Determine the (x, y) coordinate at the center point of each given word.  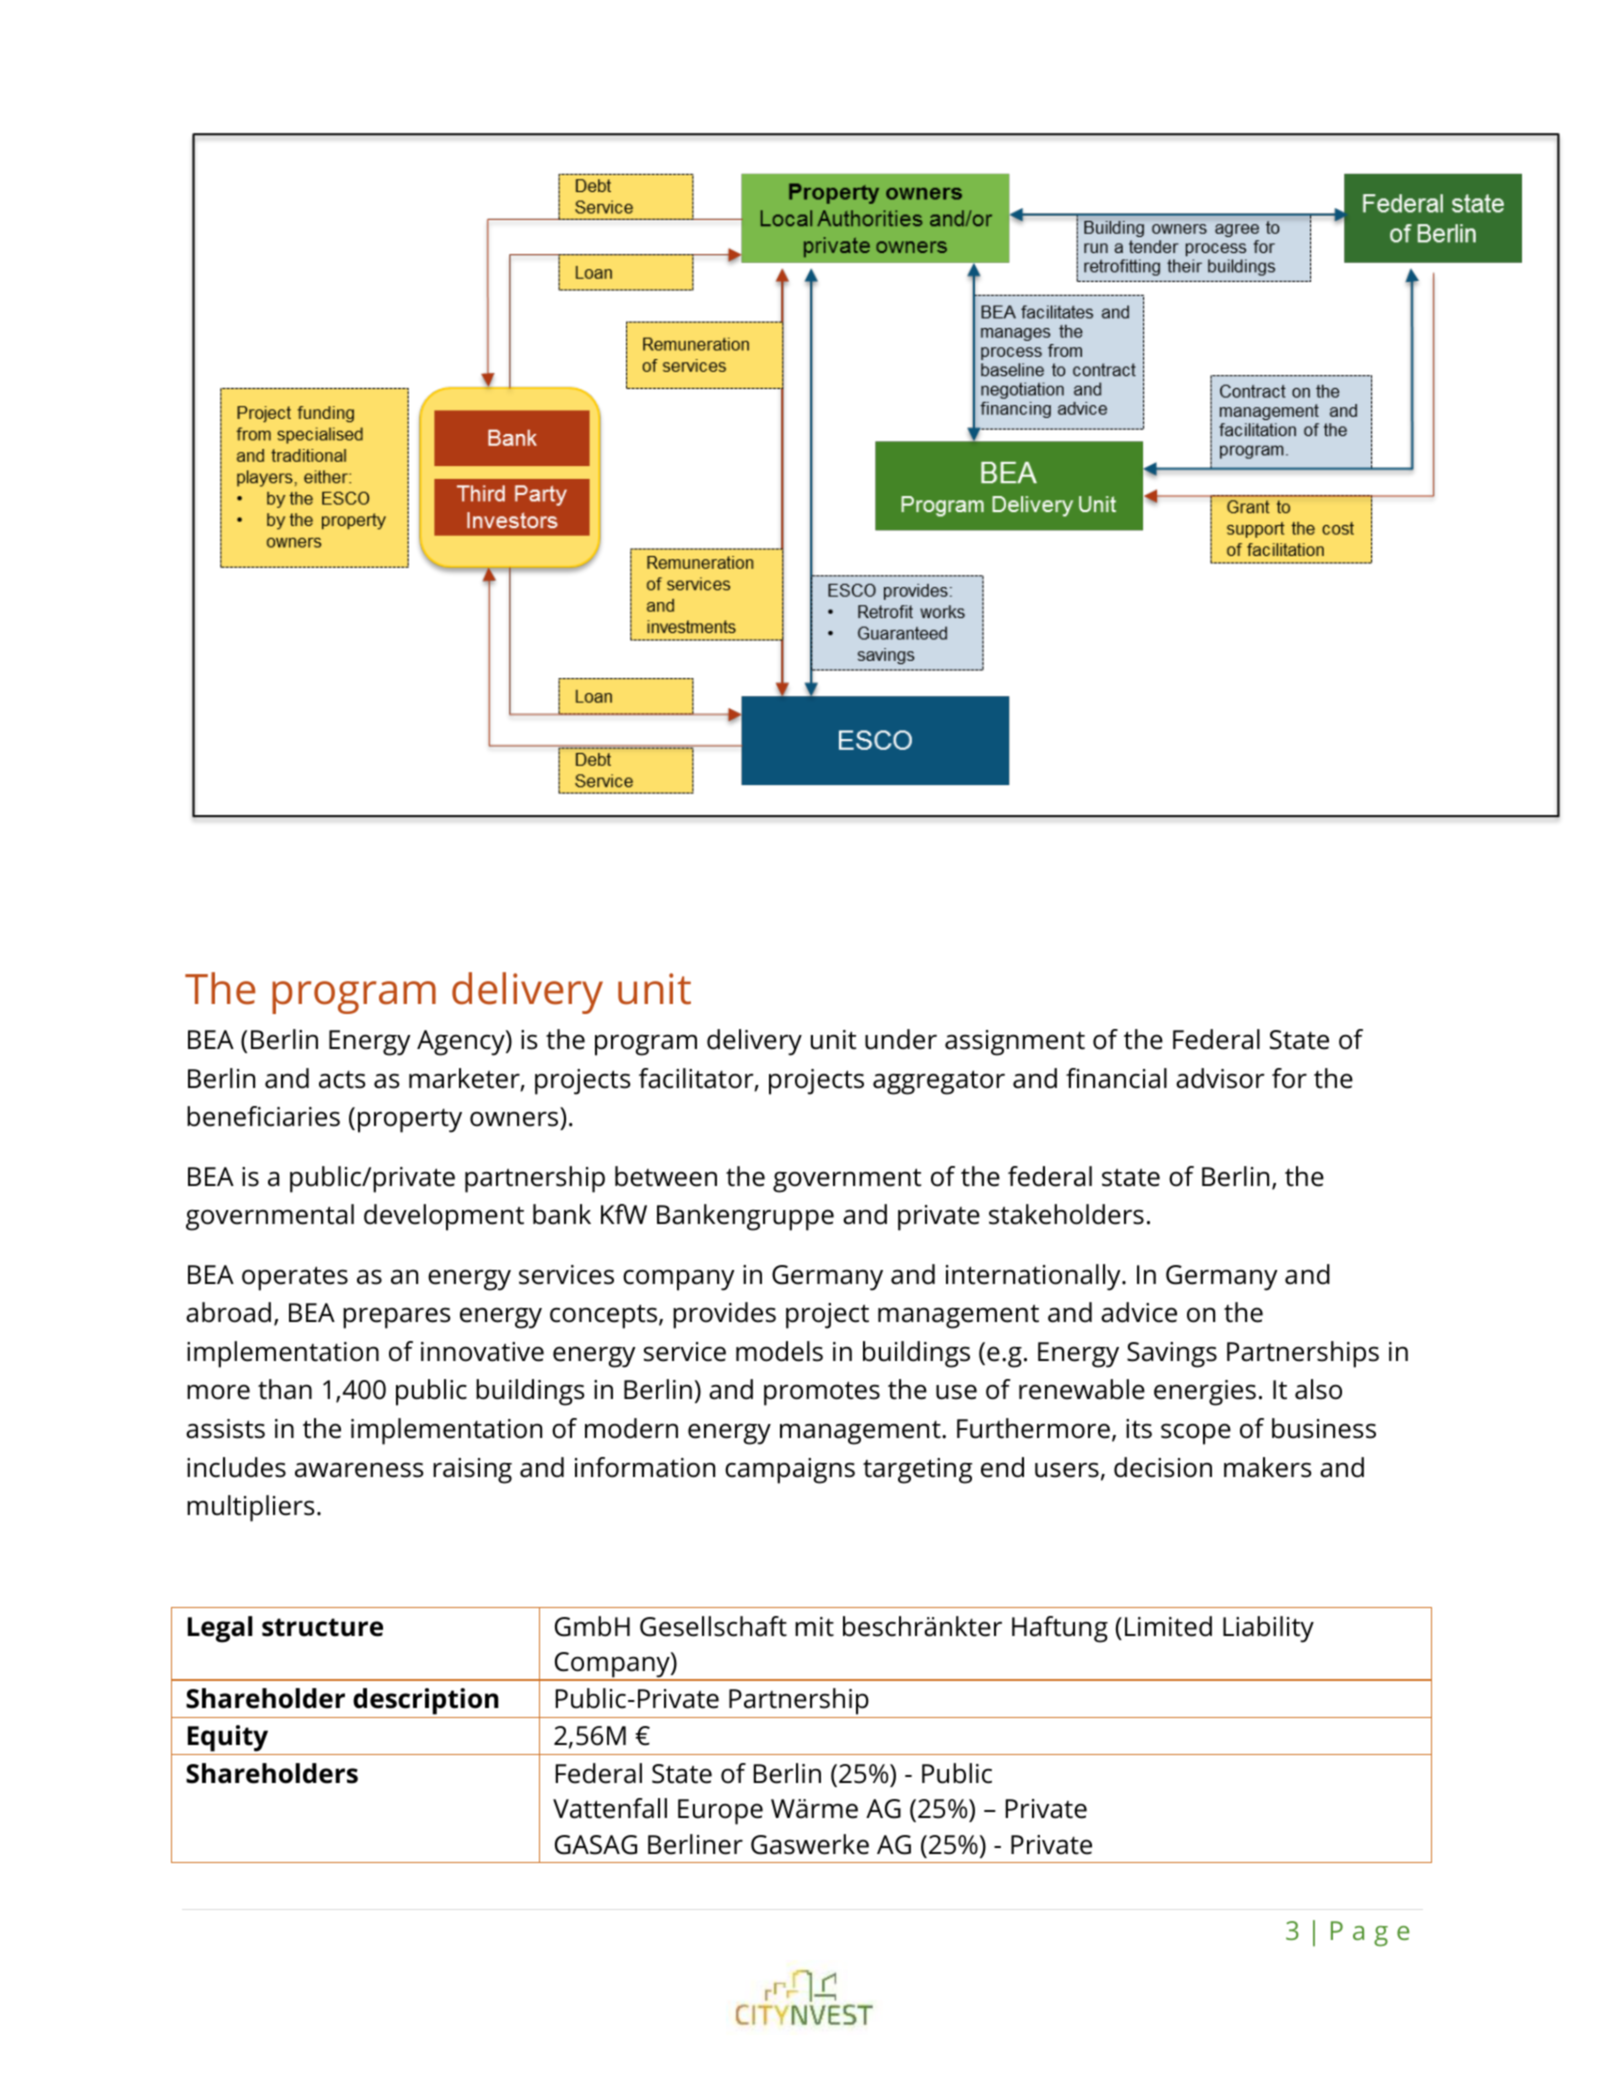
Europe (720, 1812)
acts (342, 1079)
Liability (1268, 1629)
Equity (228, 1740)
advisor (1220, 1078)
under (901, 1039)
